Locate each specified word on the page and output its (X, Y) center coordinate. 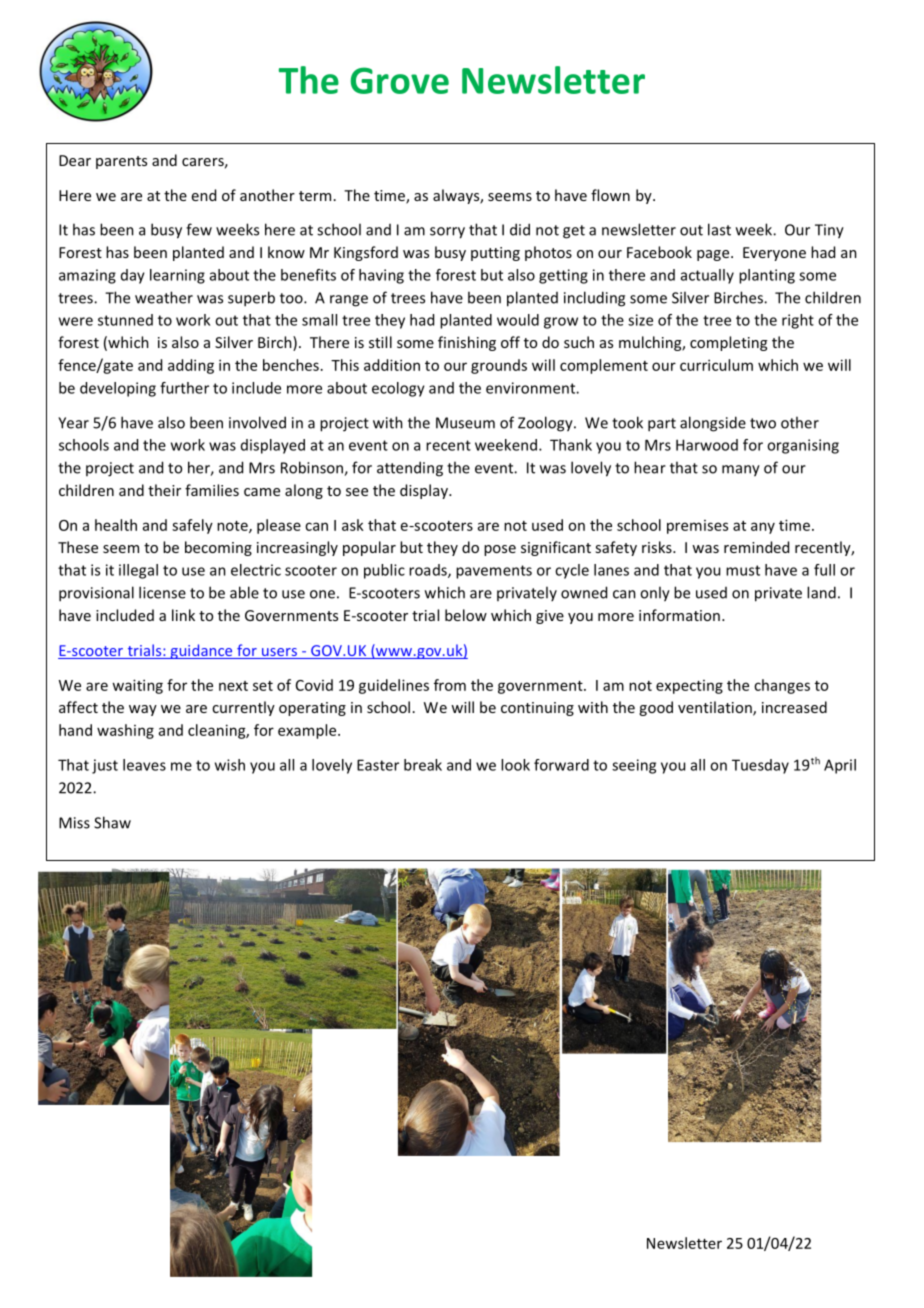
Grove (400, 80)
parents (121, 162)
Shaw (112, 822)
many (741, 471)
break (423, 765)
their (164, 490)
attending (410, 469)
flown (610, 195)
